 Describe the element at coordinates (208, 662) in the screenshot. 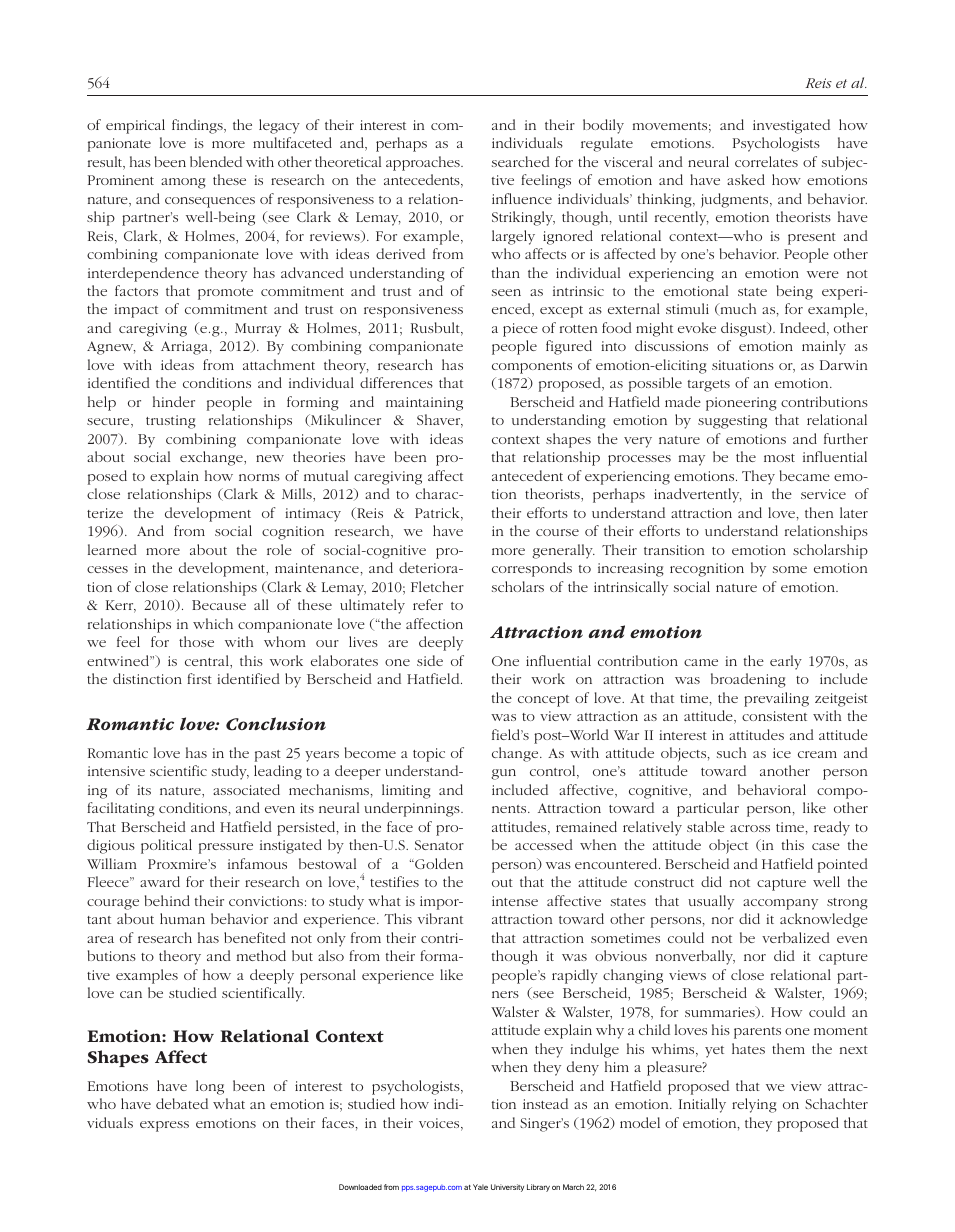

I see `central` at that location.
